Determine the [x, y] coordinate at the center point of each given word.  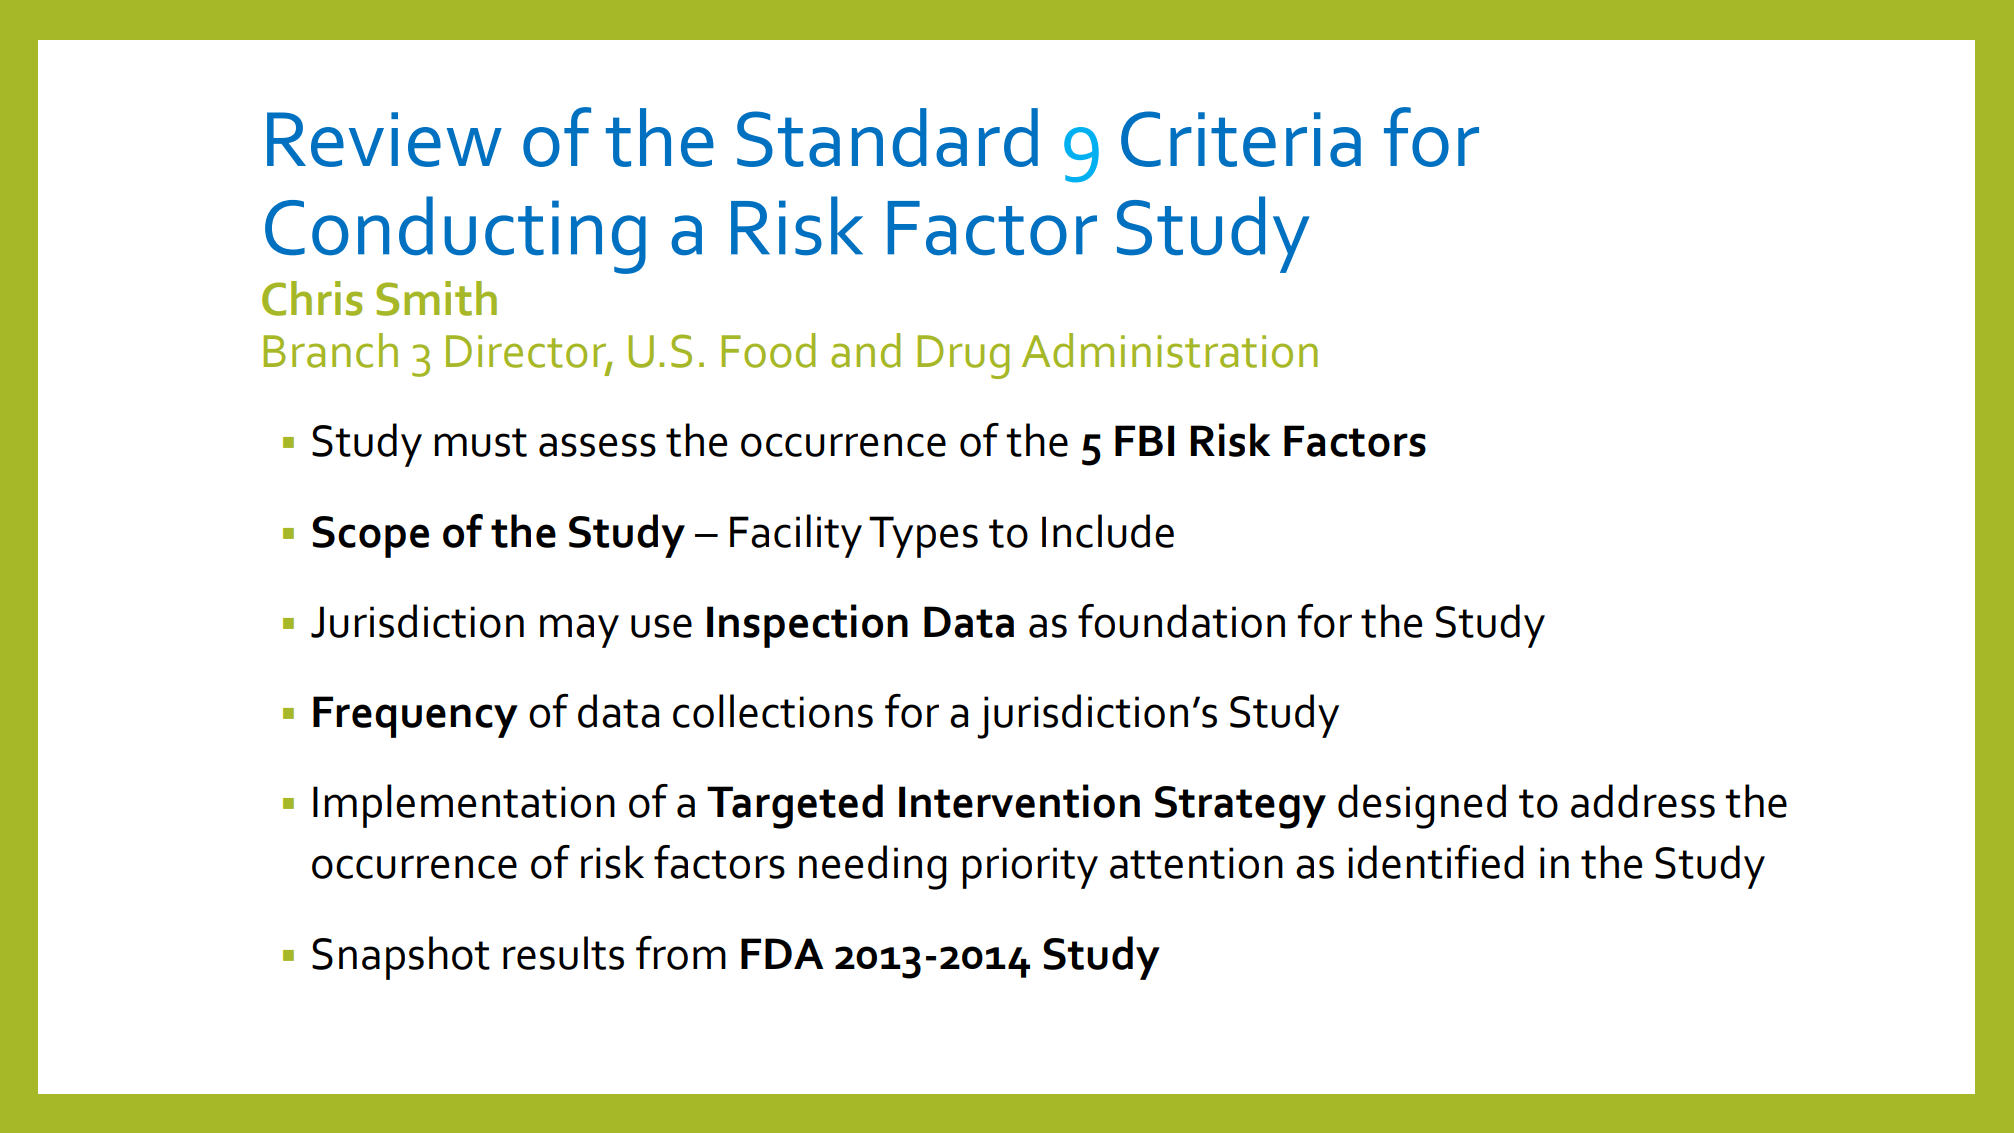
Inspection [807, 626]
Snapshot [401, 958]
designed [1422, 806]
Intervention [1019, 801]
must [481, 442]
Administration [1170, 350]
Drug [963, 357]
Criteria [1241, 139]
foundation [1181, 621]
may [579, 631]
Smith [436, 298]
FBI [1144, 440]
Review [384, 139]
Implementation [464, 806]
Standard [887, 137]
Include [1108, 531]
